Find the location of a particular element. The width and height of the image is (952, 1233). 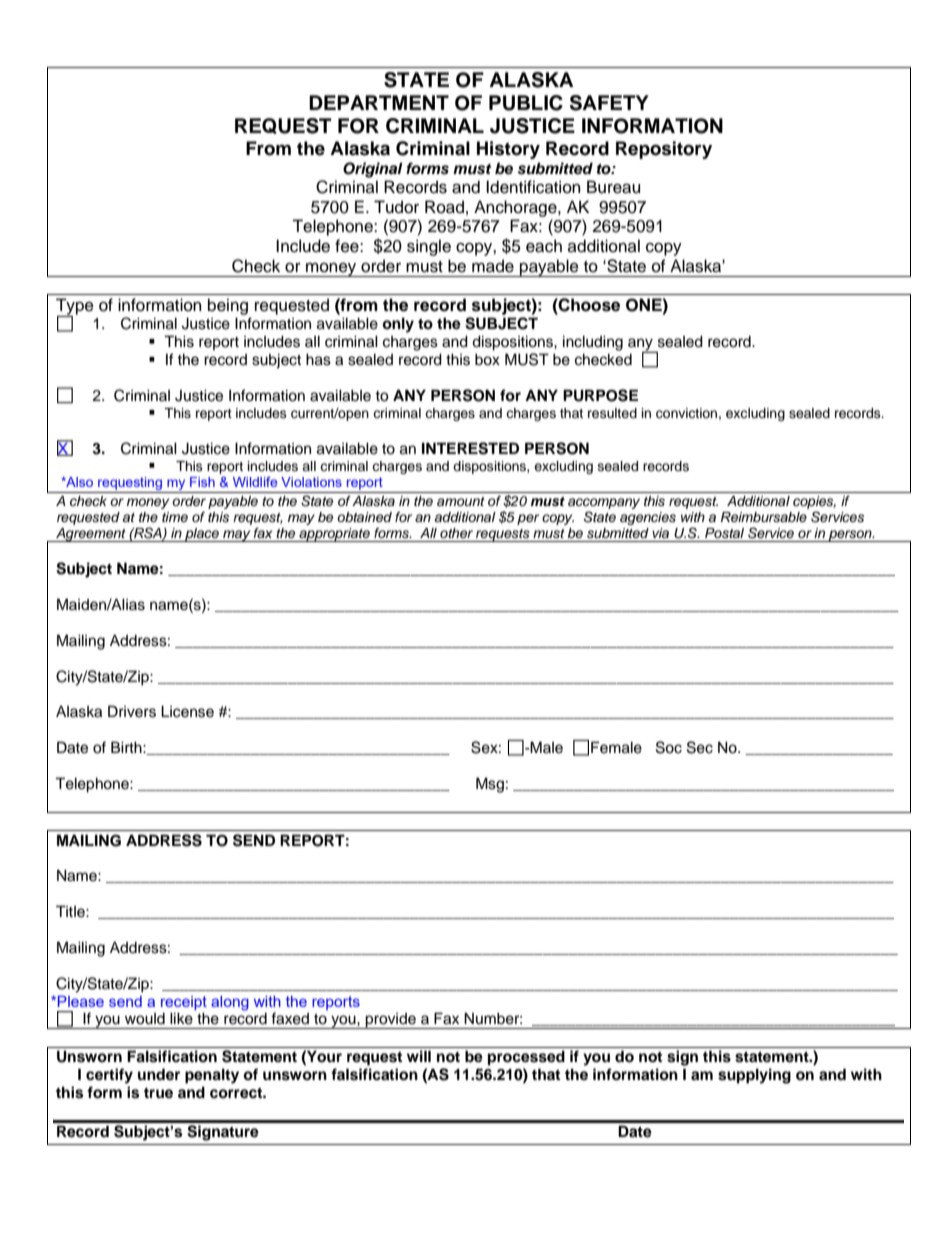

Original is located at coordinates (373, 170).
